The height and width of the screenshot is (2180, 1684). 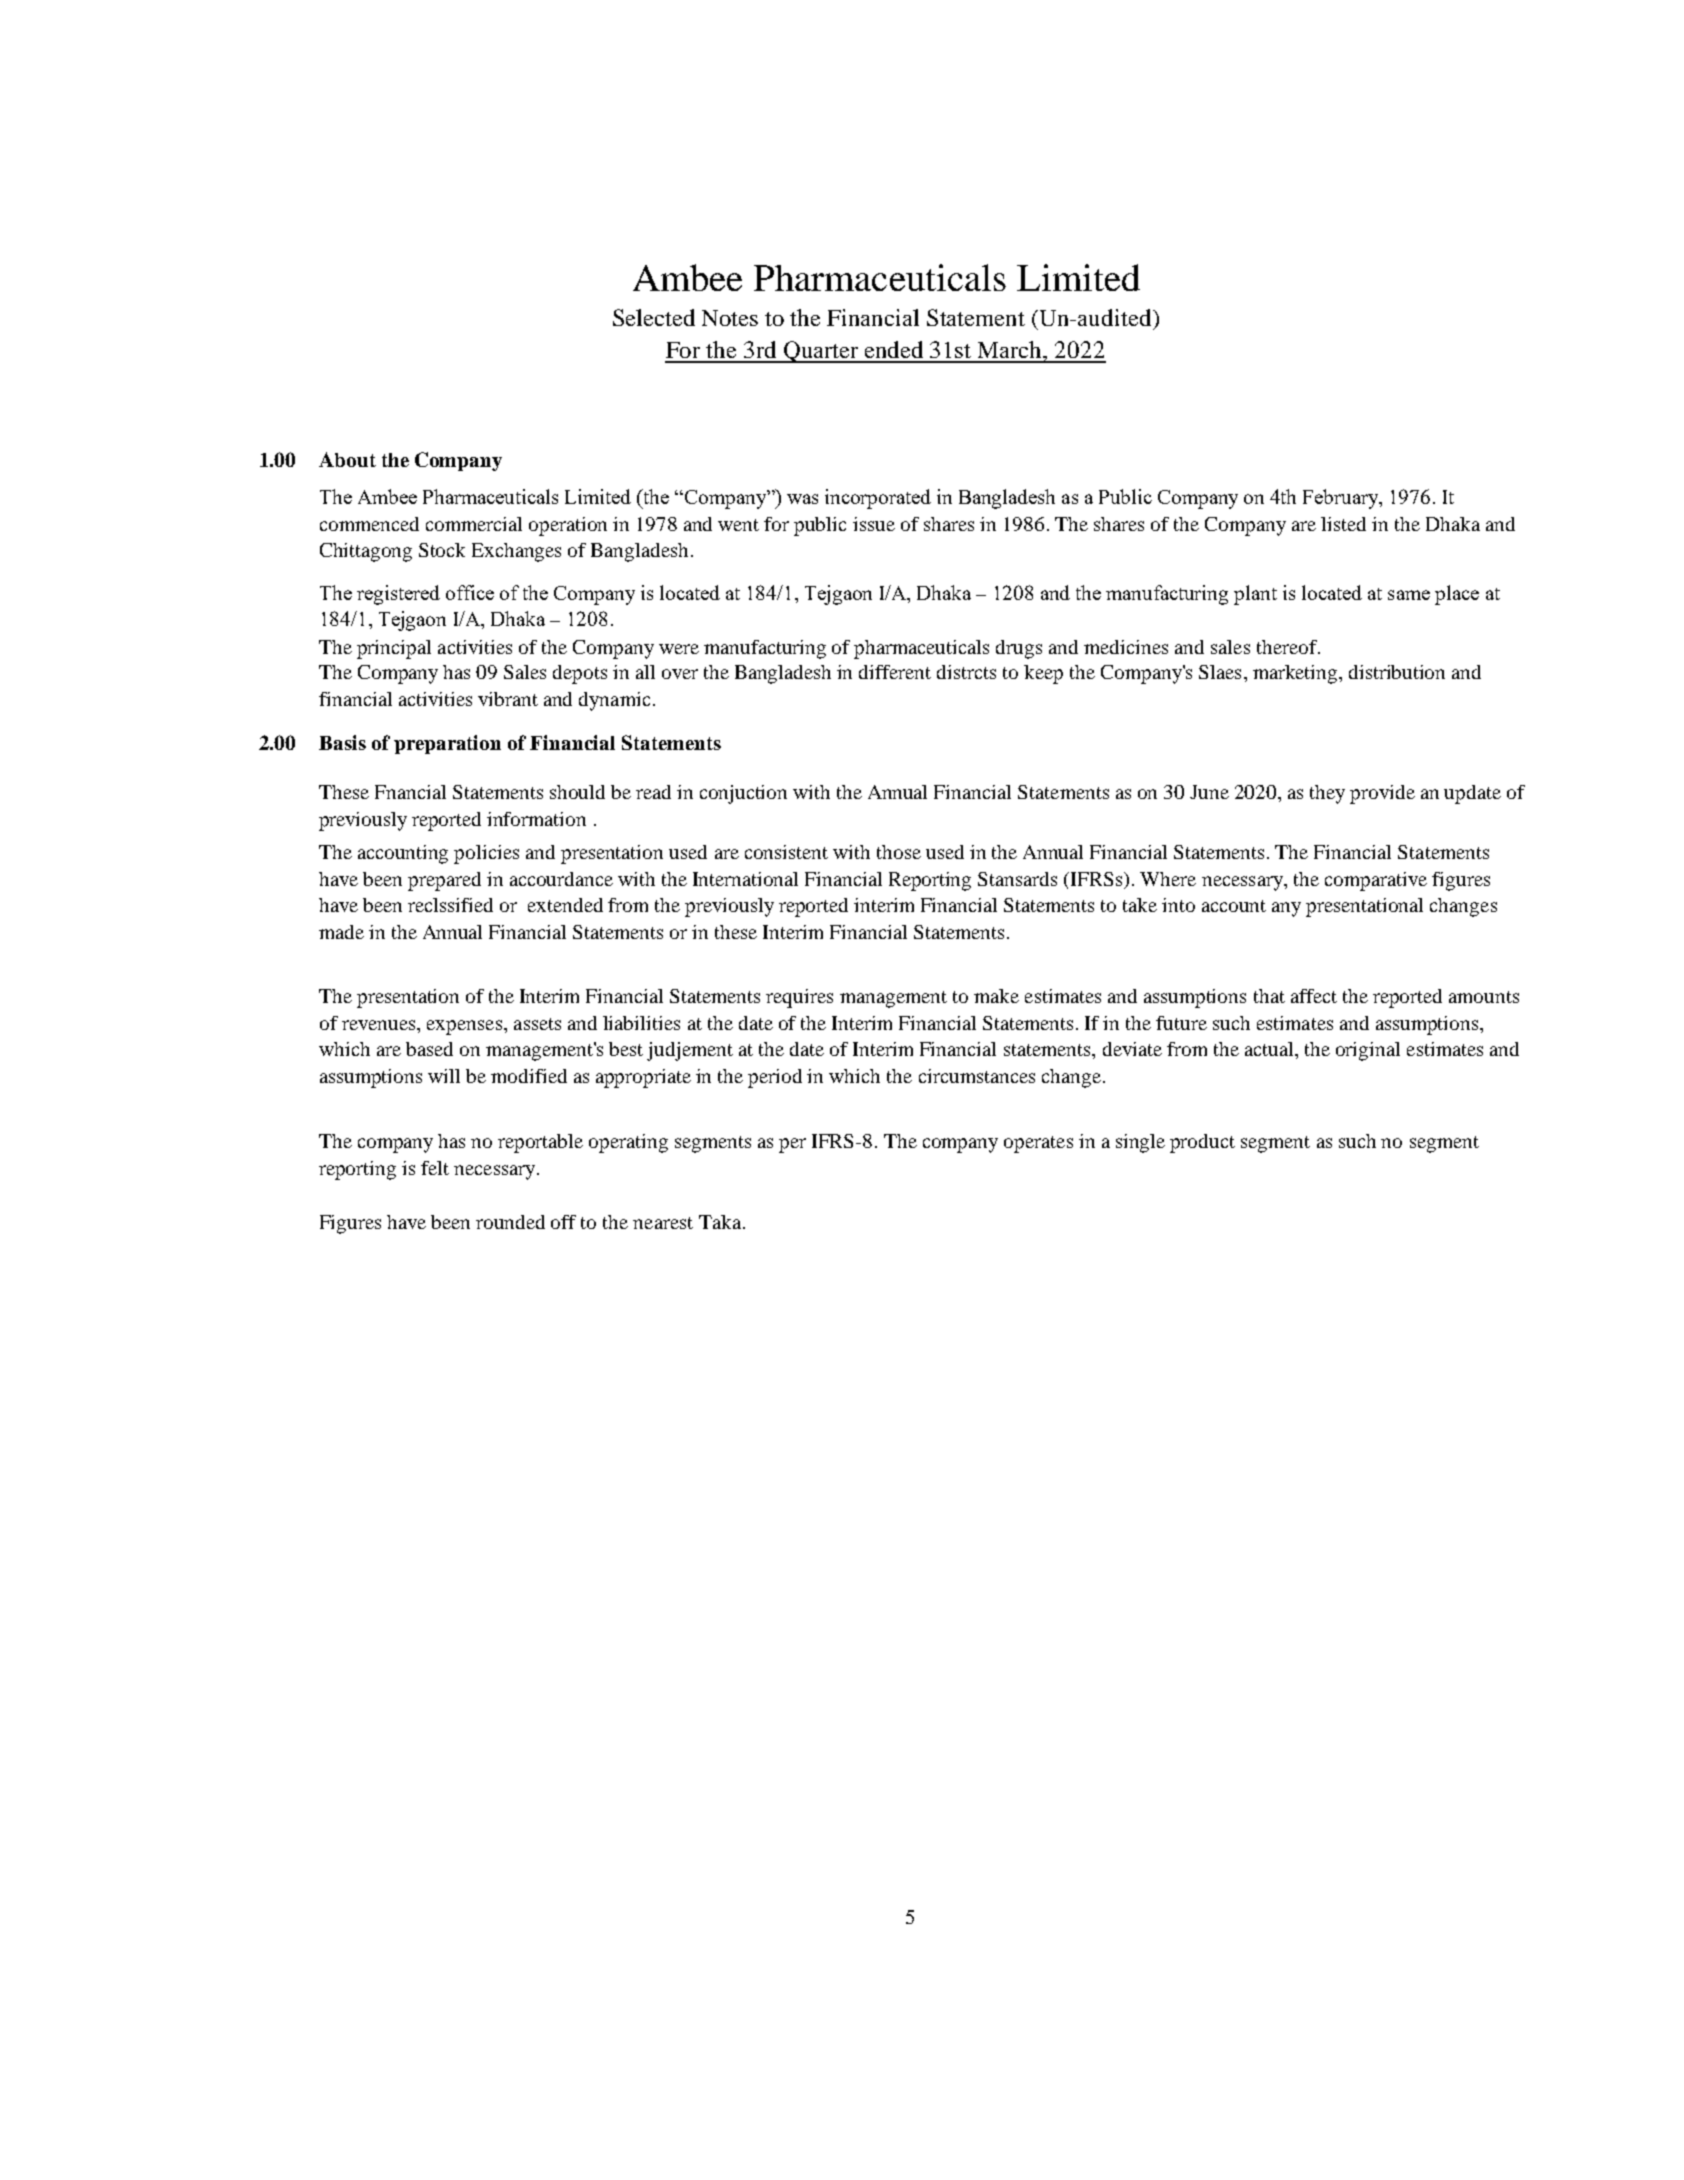 What do you see at coordinates (447, 744) in the screenshot?
I see `preparation` at bounding box center [447, 744].
